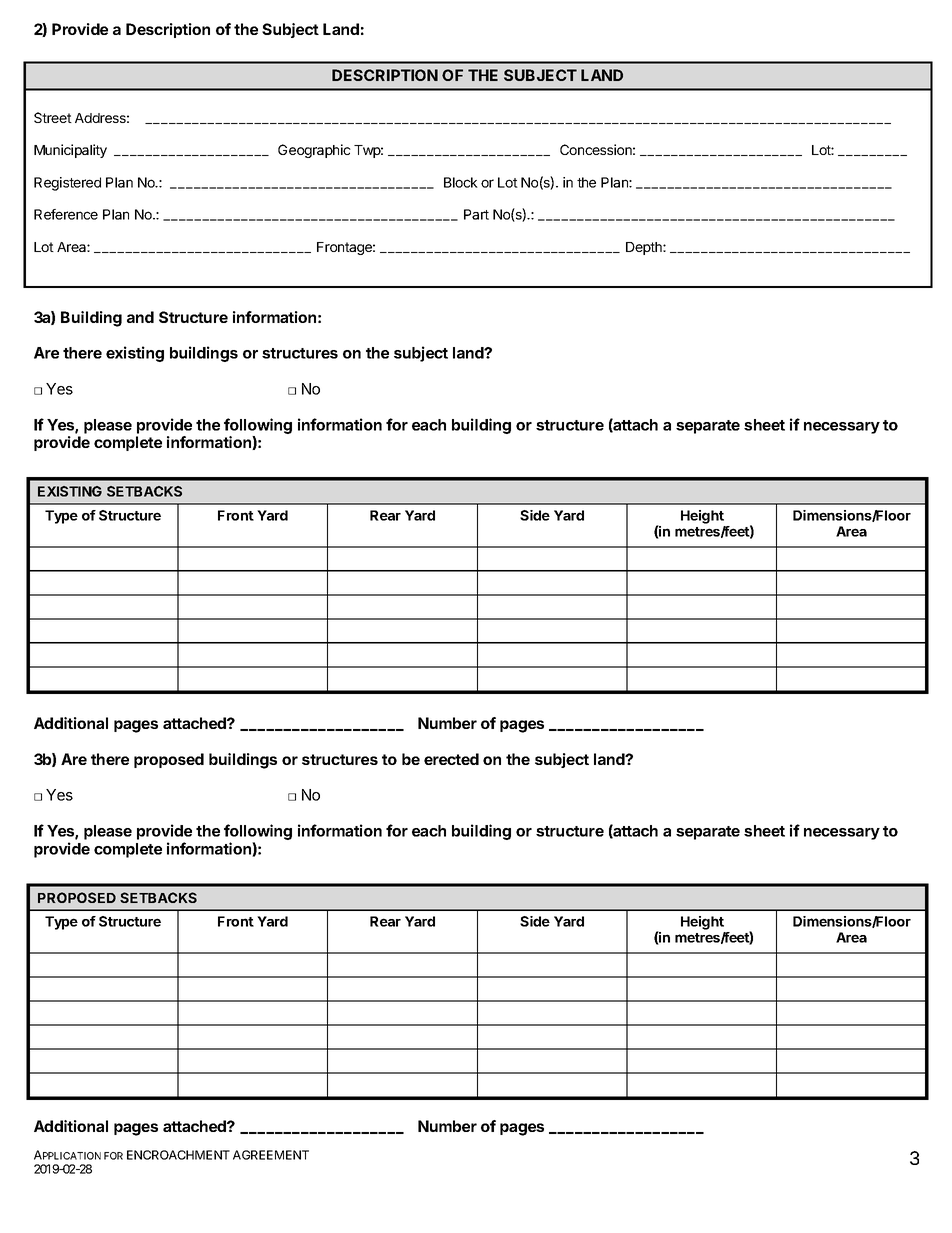 This screenshot has height=1233, width=952. What do you see at coordinates (451, 759) in the screenshot?
I see `erected` at bounding box center [451, 759].
